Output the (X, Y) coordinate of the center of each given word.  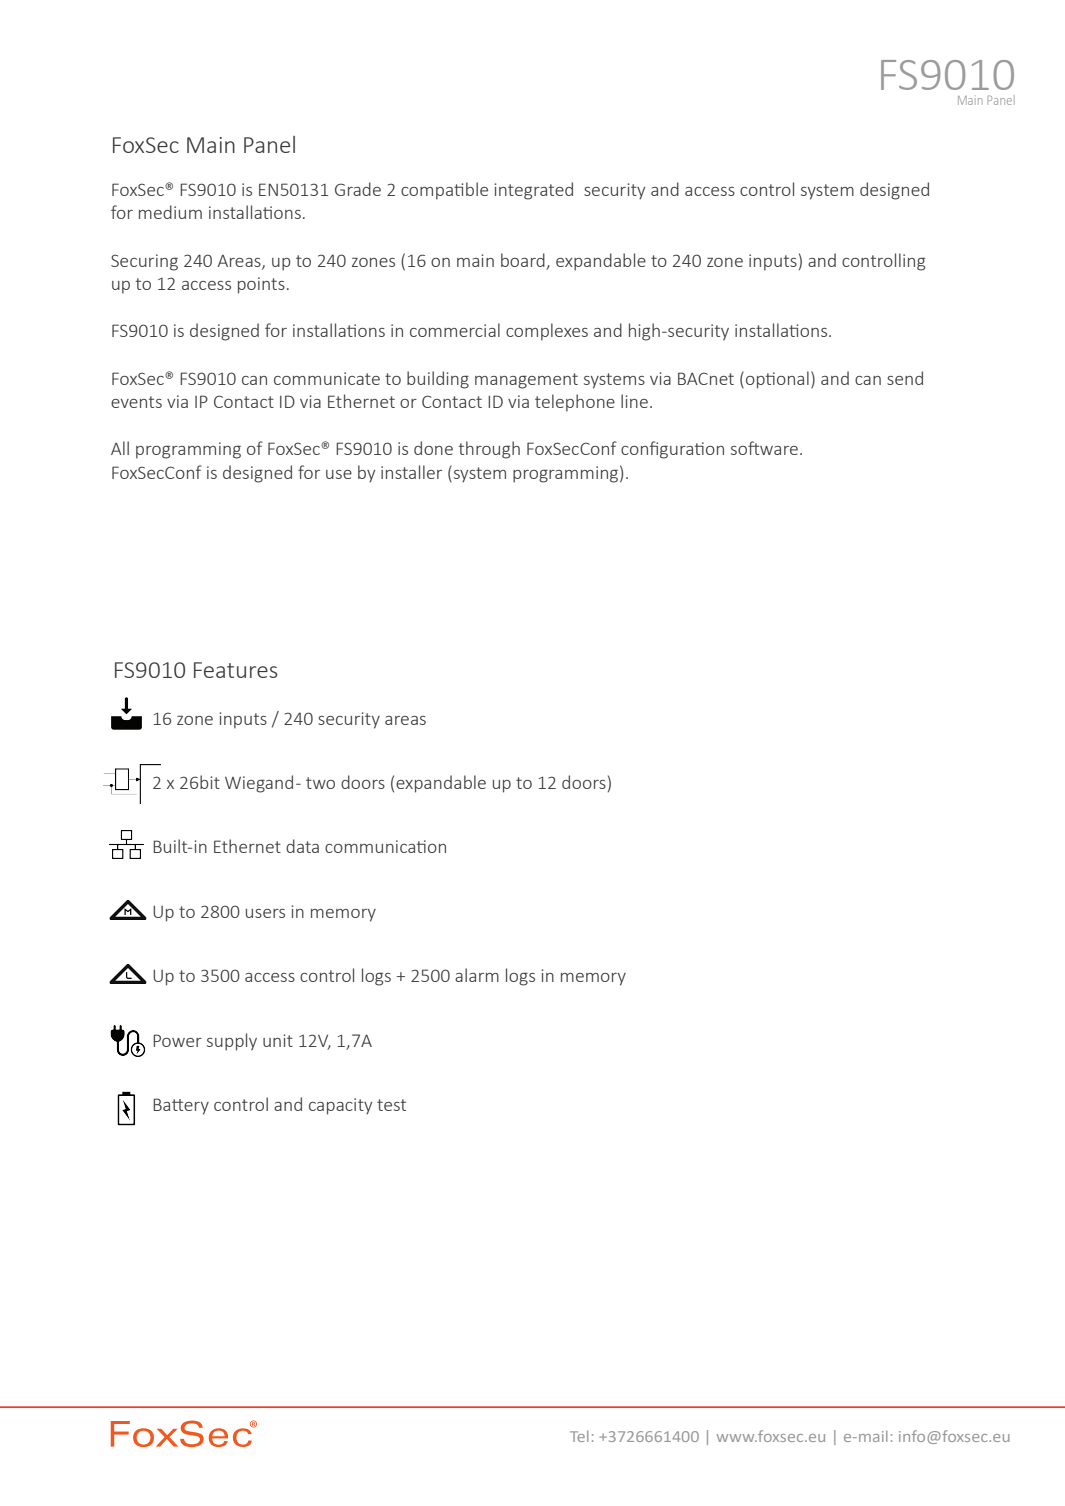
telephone (575, 403)
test (391, 1105)
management (526, 381)
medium (170, 212)
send (905, 378)
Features (236, 670)
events (136, 402)
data (302, 846)
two (320, 783)
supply (232, 1042)
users (265, 913)
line (634, 401)
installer (411, 472)
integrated (534, 191)
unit (278, 1040)
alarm (477, 975)
